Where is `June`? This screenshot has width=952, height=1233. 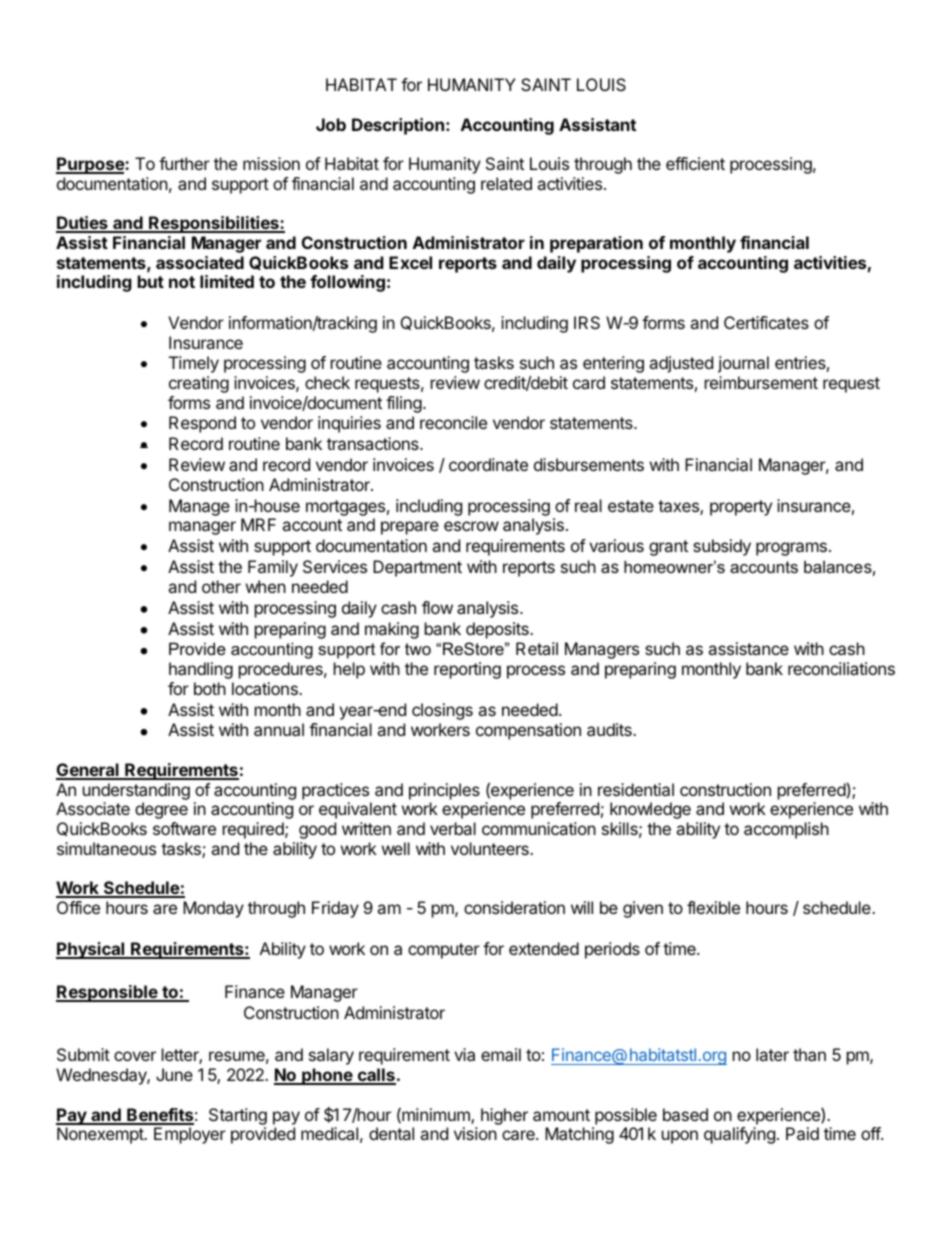
June is located at coordinates (174, 1074).
